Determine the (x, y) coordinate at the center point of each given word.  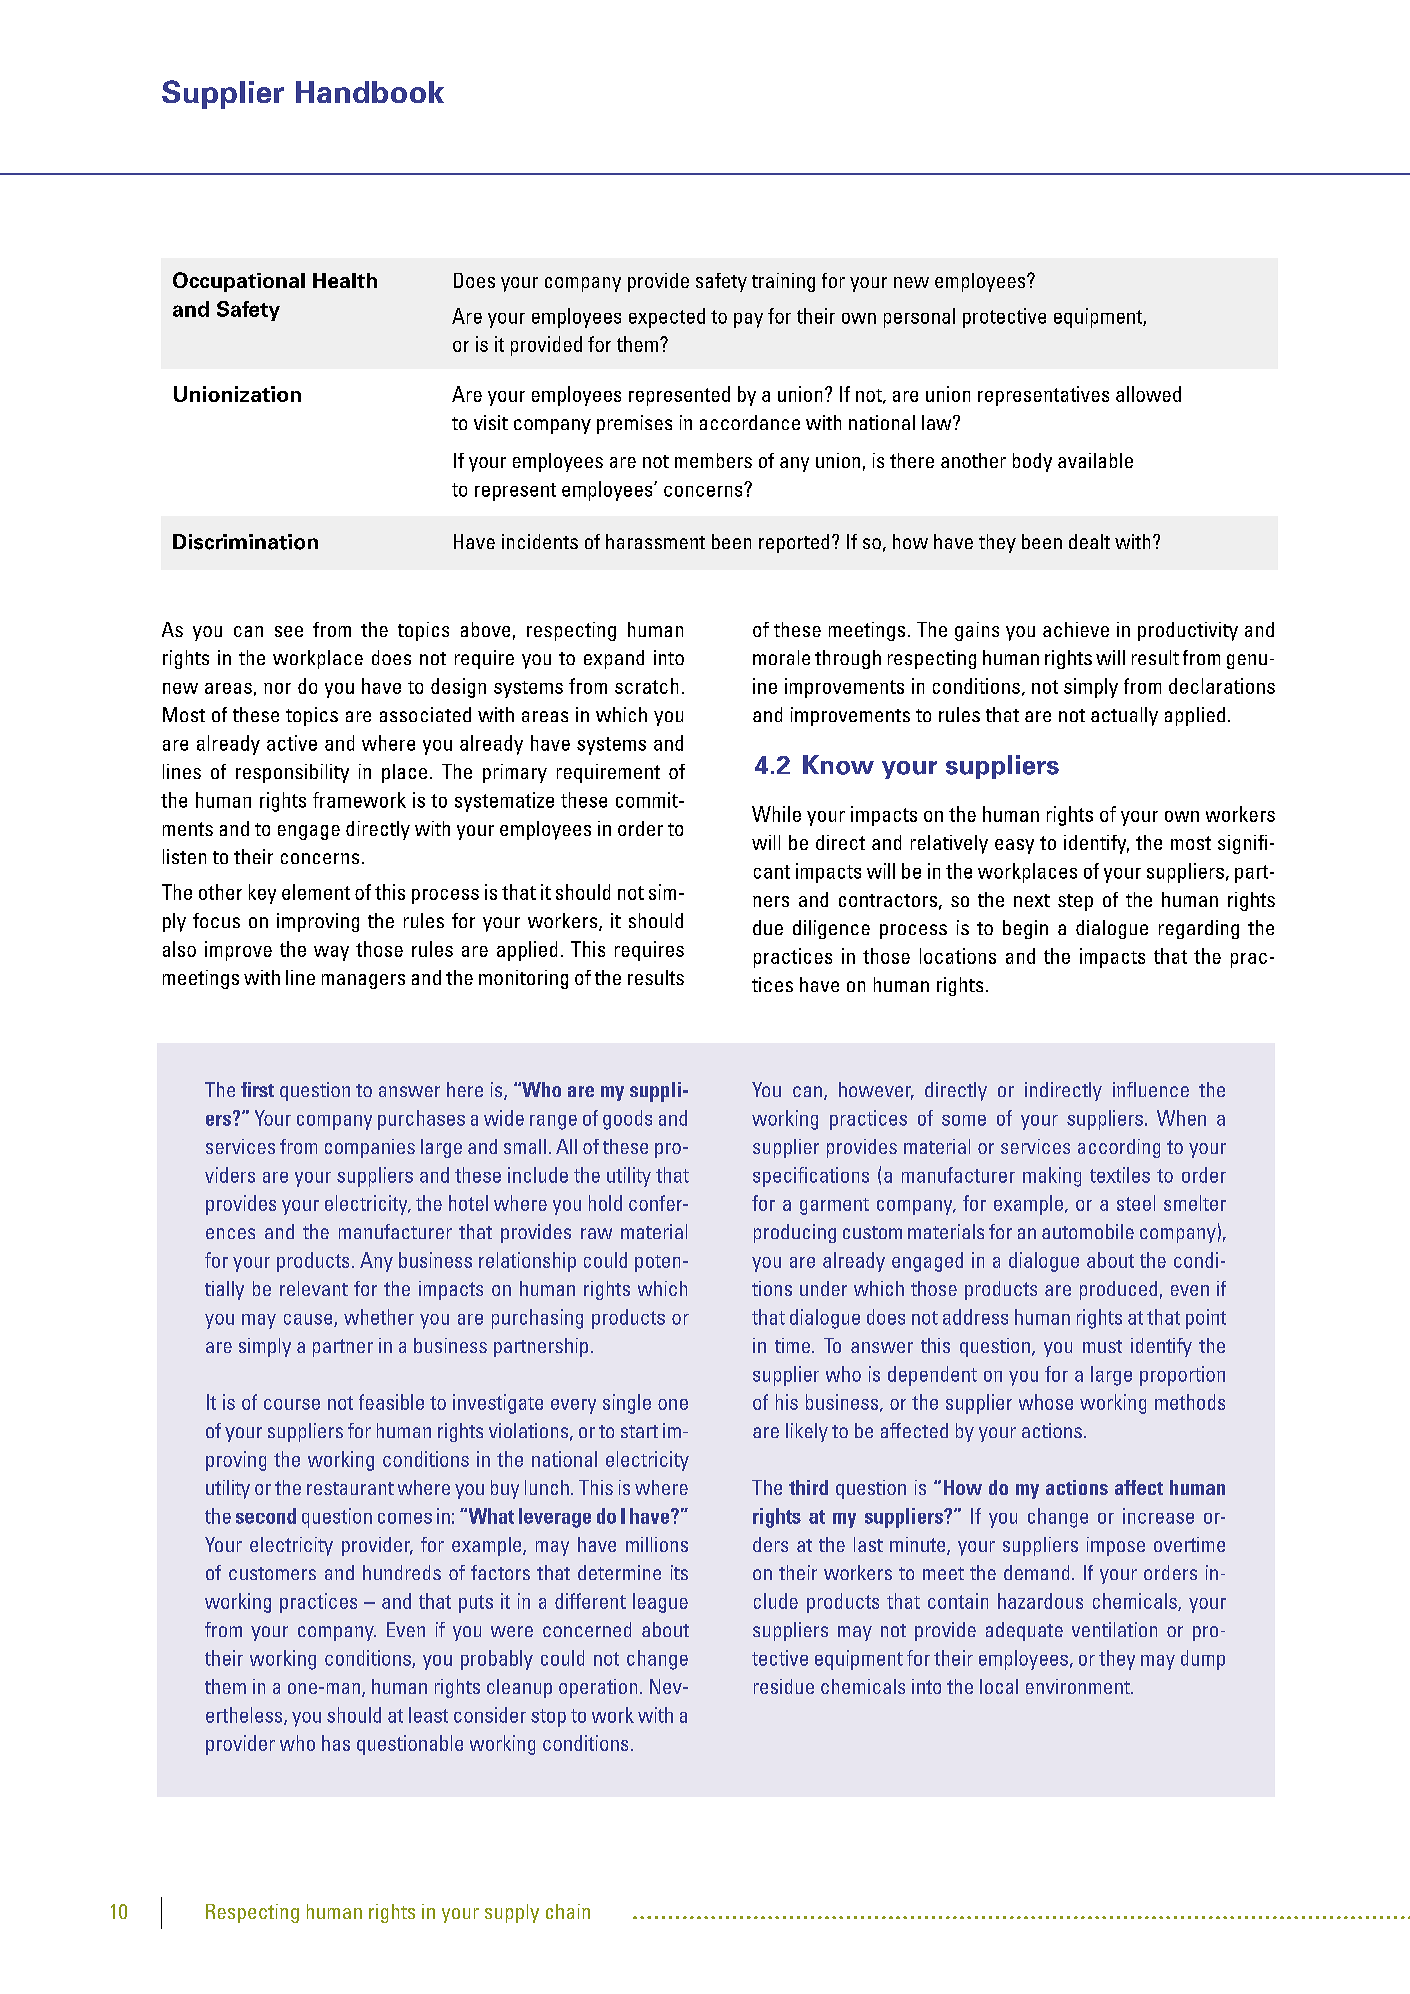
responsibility (292, 773)
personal (919, 318)
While (776, 814)
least (428, 1715)
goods (627, 1120)
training (783, 282)
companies (370, 1148)
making (1052, 1177)
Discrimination (245, 542)
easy (1014, 846)
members (713, 460)
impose (1116, 1546)
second (266, 1516)
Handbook (370, 92)
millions (657, 1544)
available (1095, 460)
